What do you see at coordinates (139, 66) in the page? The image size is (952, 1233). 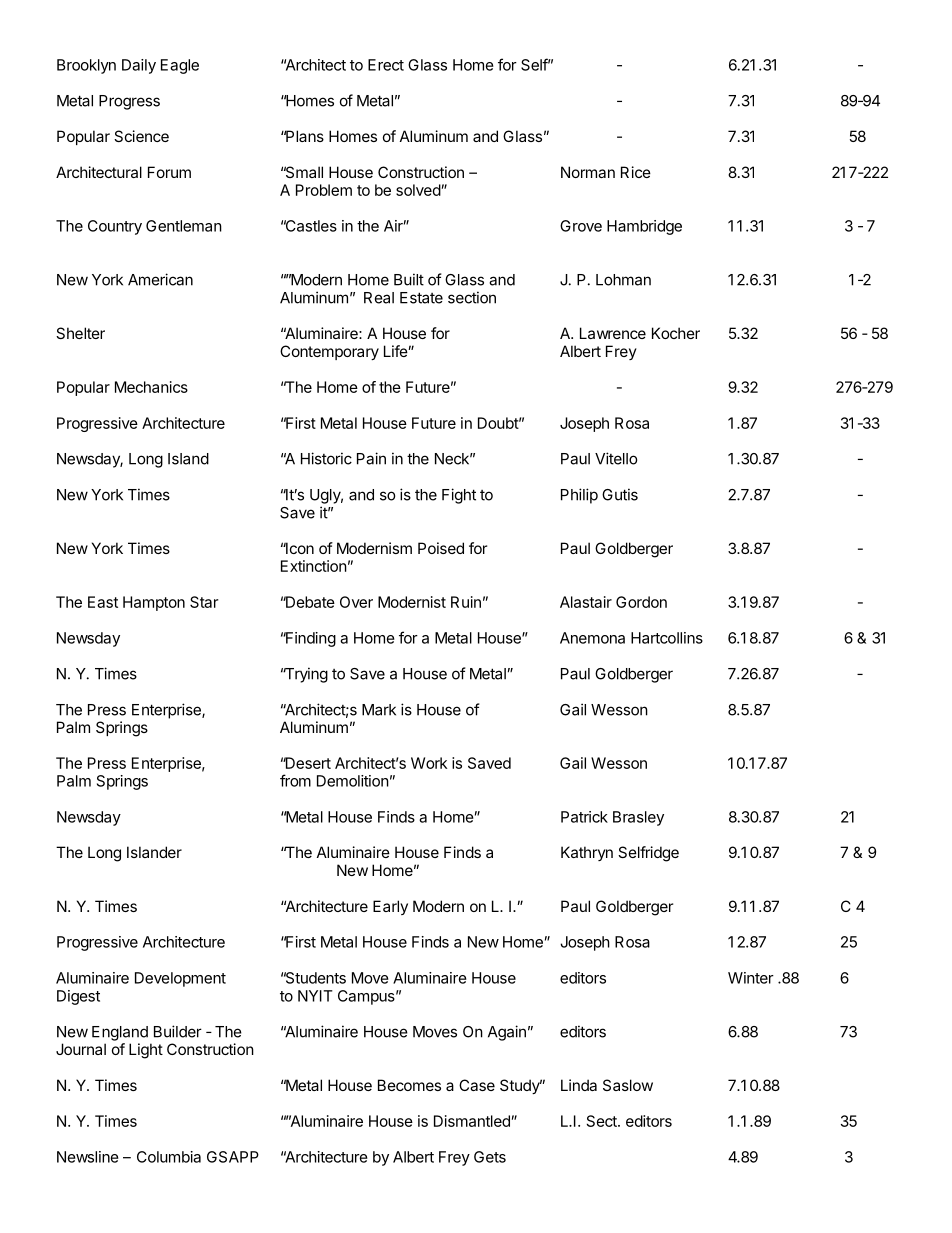 I see `Daily` at bounding box center [139, 66].
